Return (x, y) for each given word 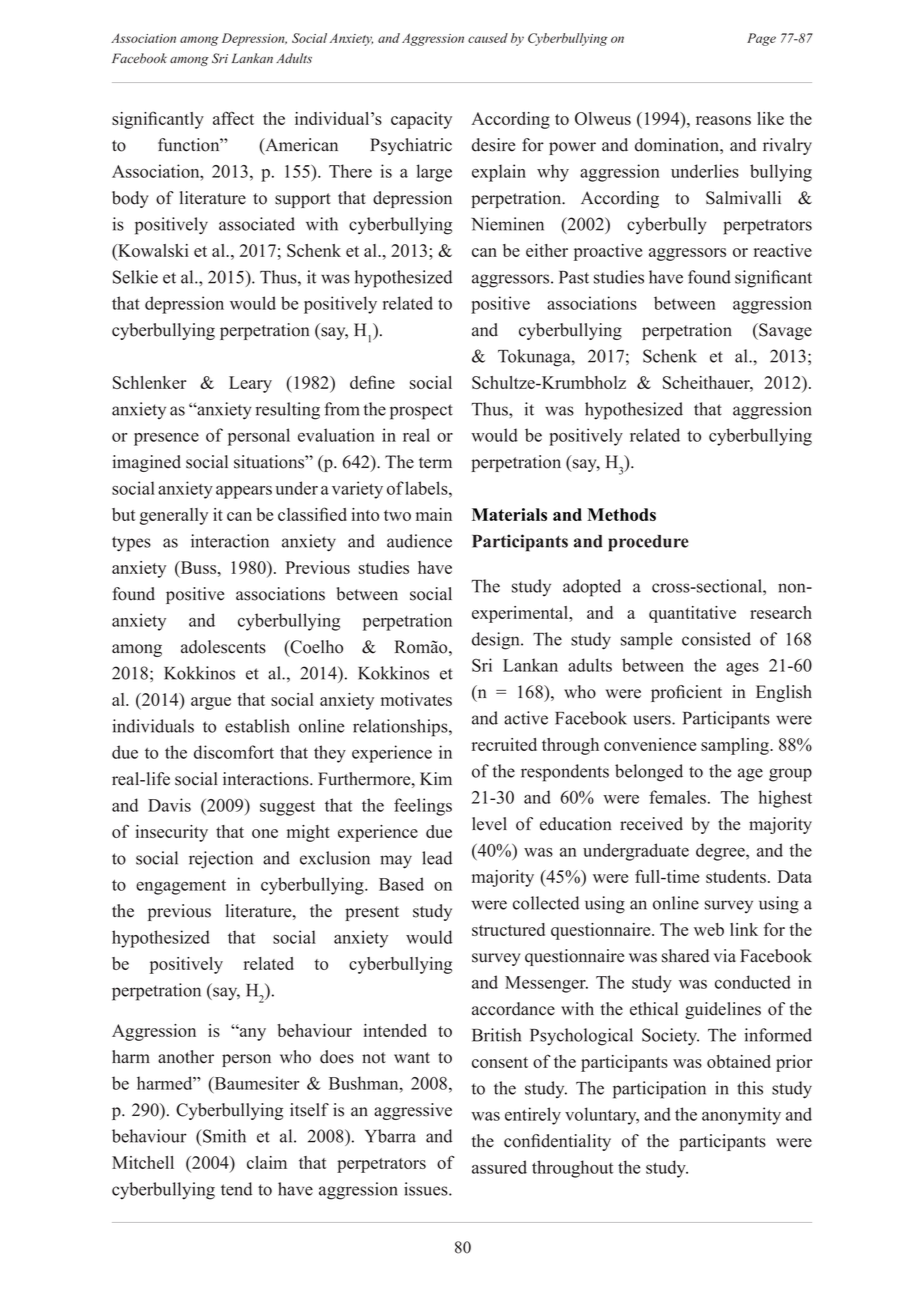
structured (508, 929)
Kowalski (152, 252)
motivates (416, 699)
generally (174, 516)
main (434, 514)
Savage (784, 331)
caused (488, 38)
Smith (223, 1136)
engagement (181, 887)
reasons (723, 120)
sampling (736, 746)
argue (211, 703)
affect (233, 118)
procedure (648, 543)
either (547, 250)
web (709, 929)
